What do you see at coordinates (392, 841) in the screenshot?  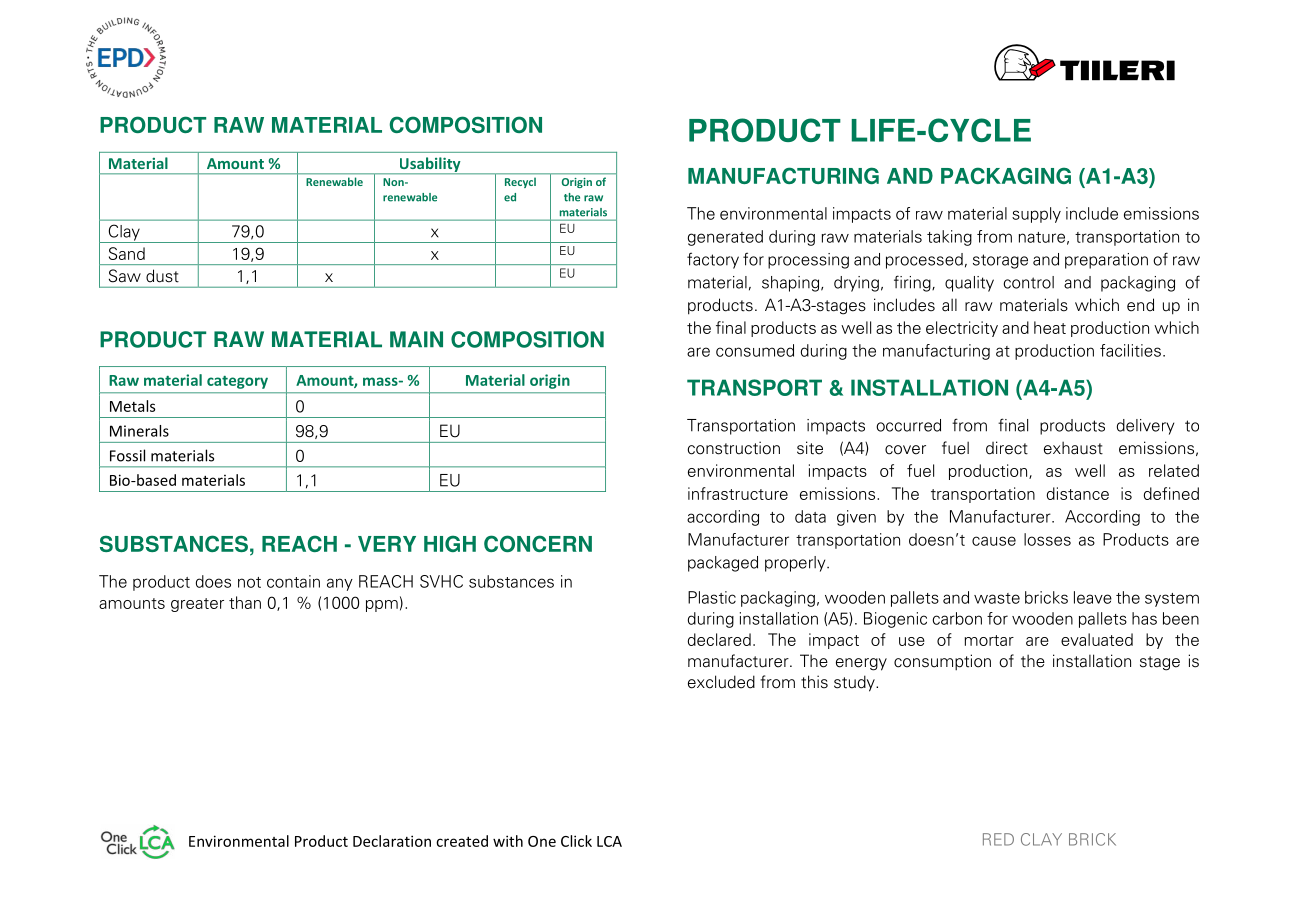 I see `Declaration` at bounding box center [392, 841].
